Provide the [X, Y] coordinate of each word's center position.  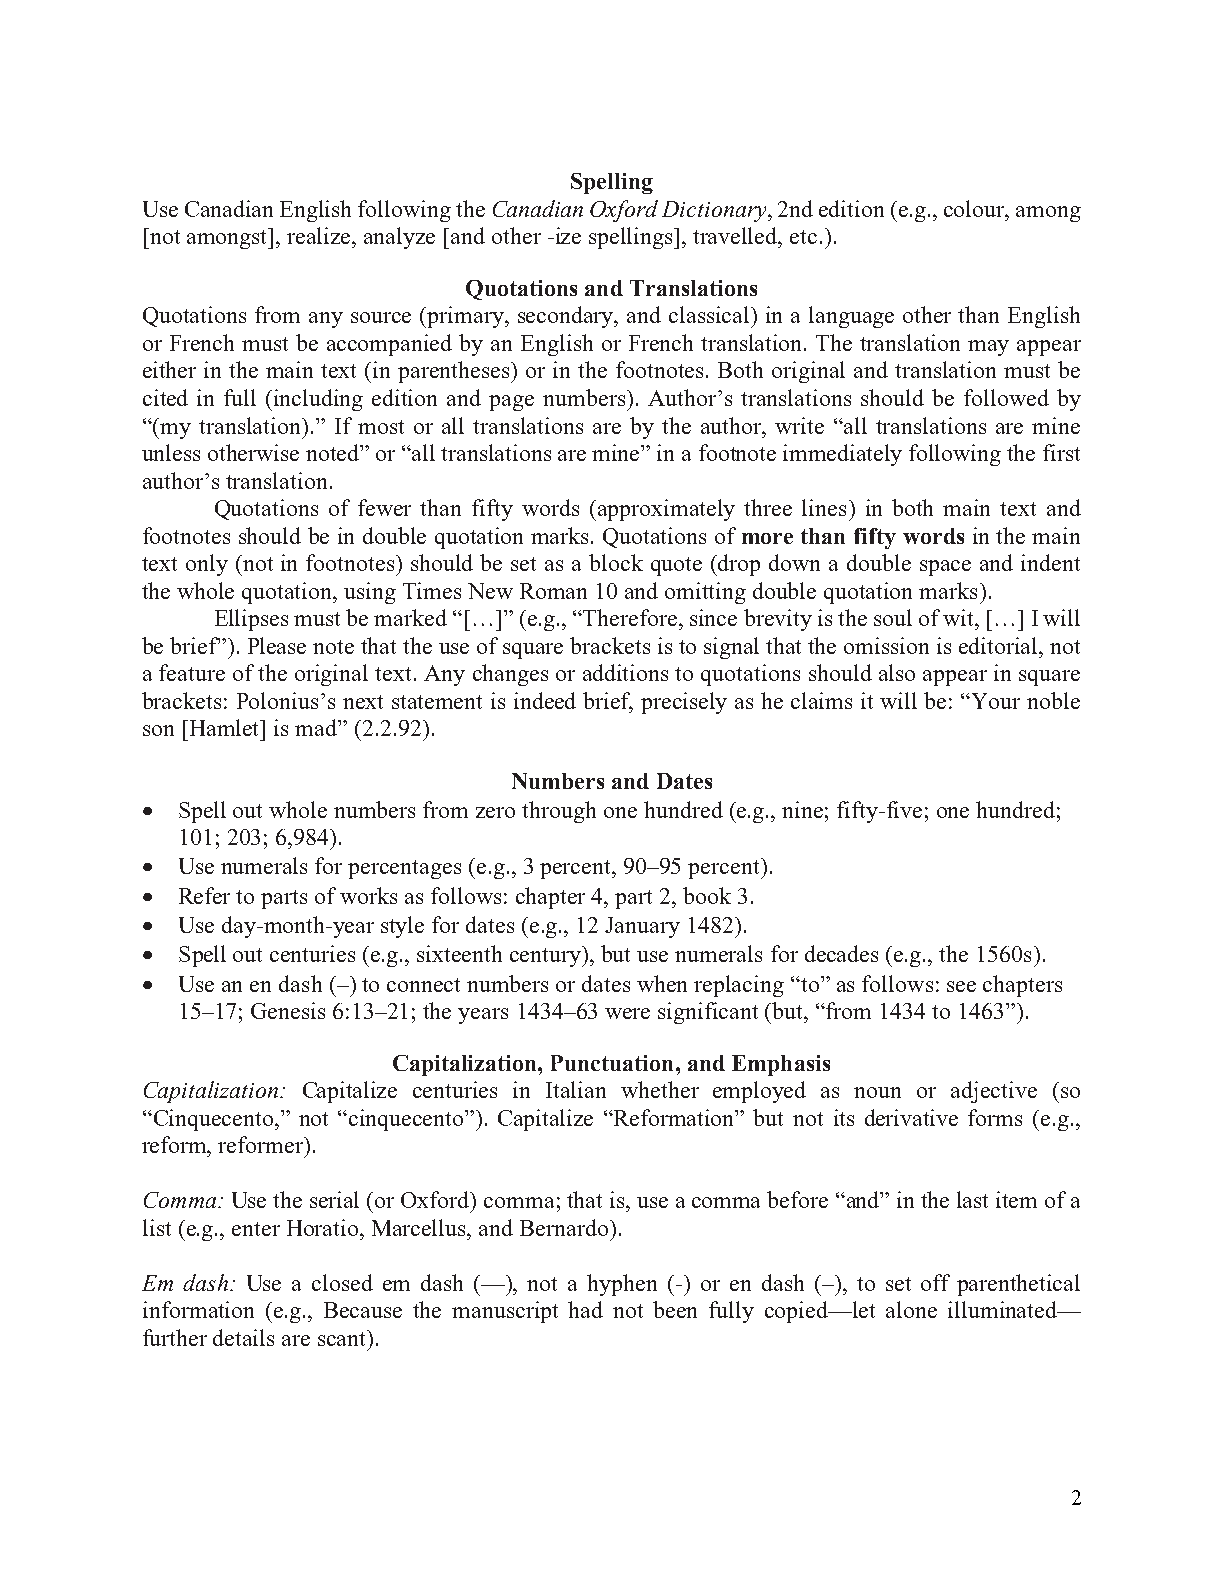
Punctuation [612, 1063]
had [585, 1309]
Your [996, 701]
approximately [666, 510]
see [961, 986]
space [945, 568]
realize [320, 235]
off [935, 1282]
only [207, 565]
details [243, 1337]
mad [317, 727]
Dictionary [715, 211]
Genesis [288, 1010]
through [559, 812]
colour [976, 209]
